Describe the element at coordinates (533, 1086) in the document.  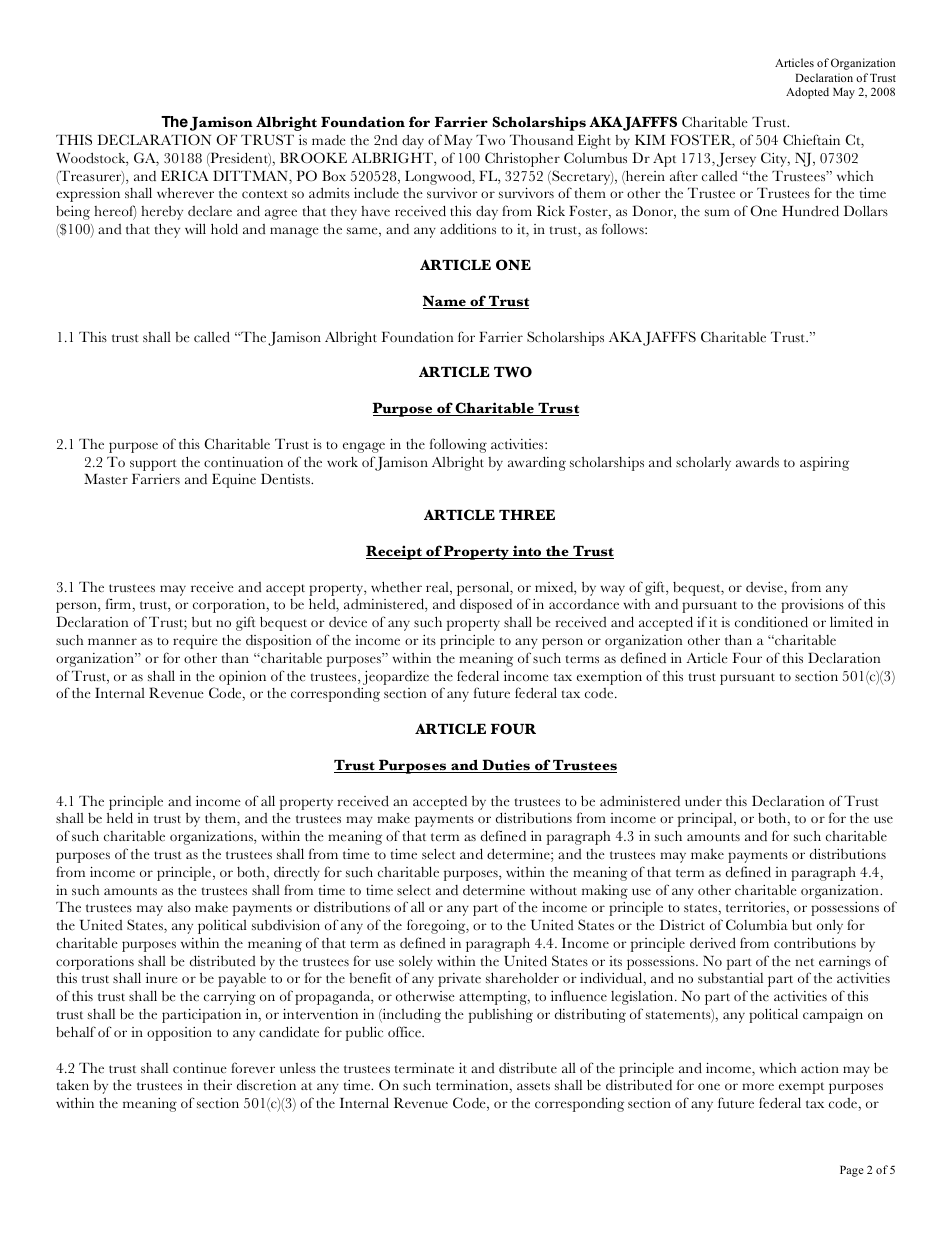
I see `assets` at that location.
